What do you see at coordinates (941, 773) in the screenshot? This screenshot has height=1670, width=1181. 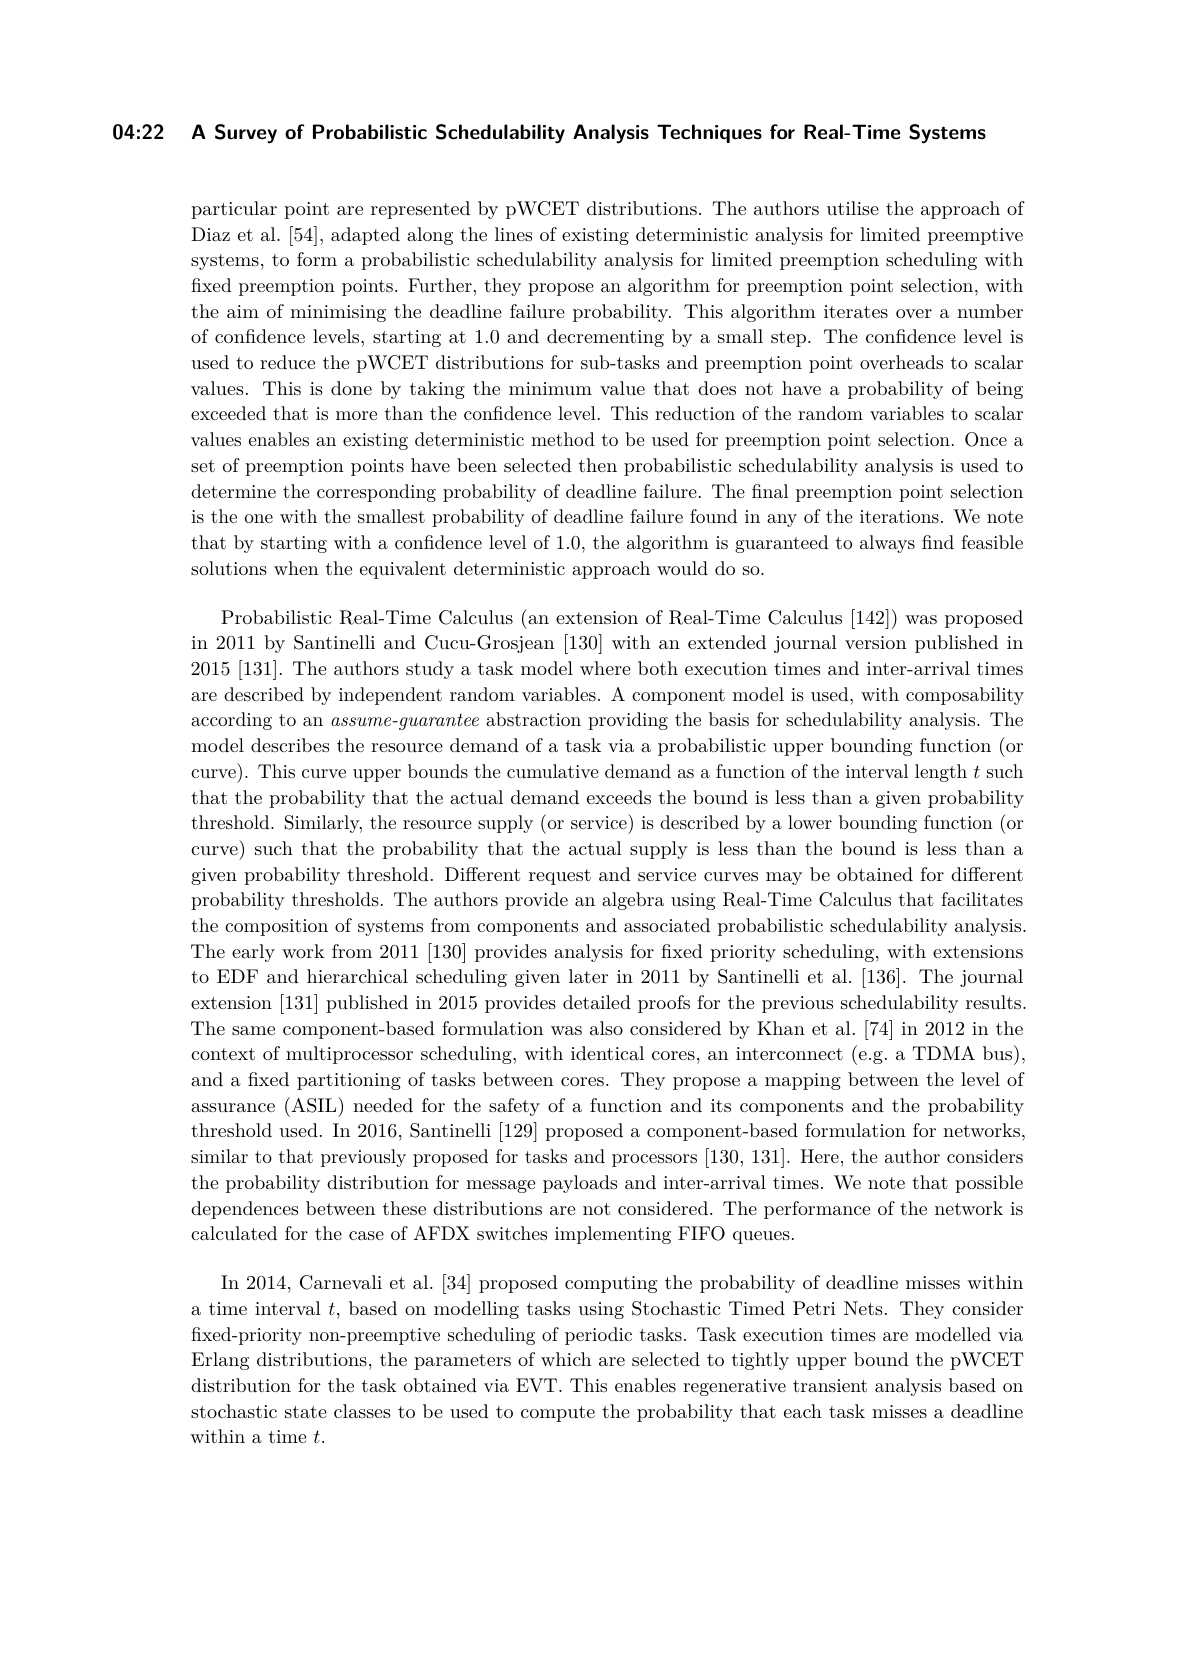 I see `length` at bounding box center [941, 773].
